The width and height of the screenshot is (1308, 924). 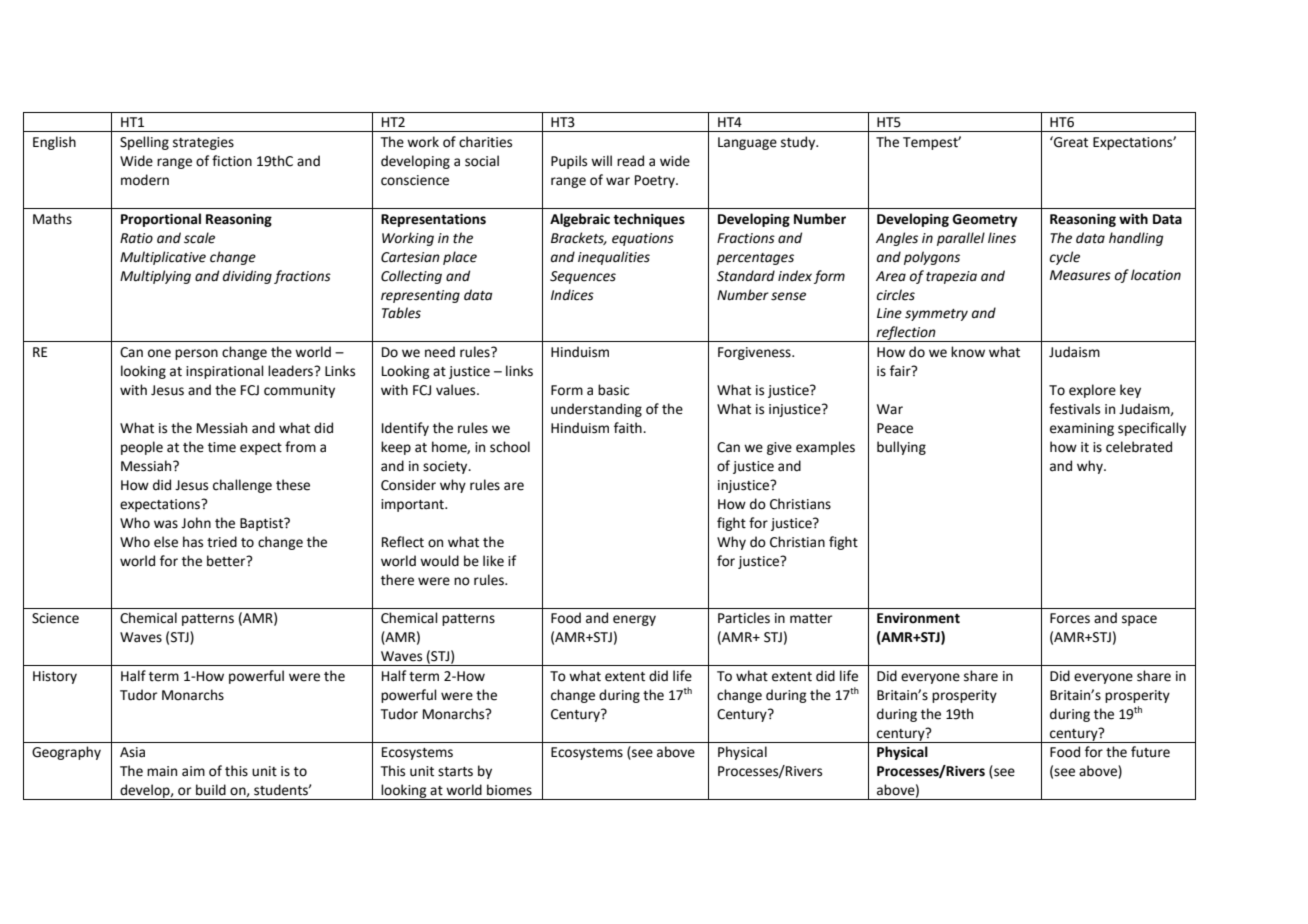 I want to click on school, so click(x=510, y=447).
